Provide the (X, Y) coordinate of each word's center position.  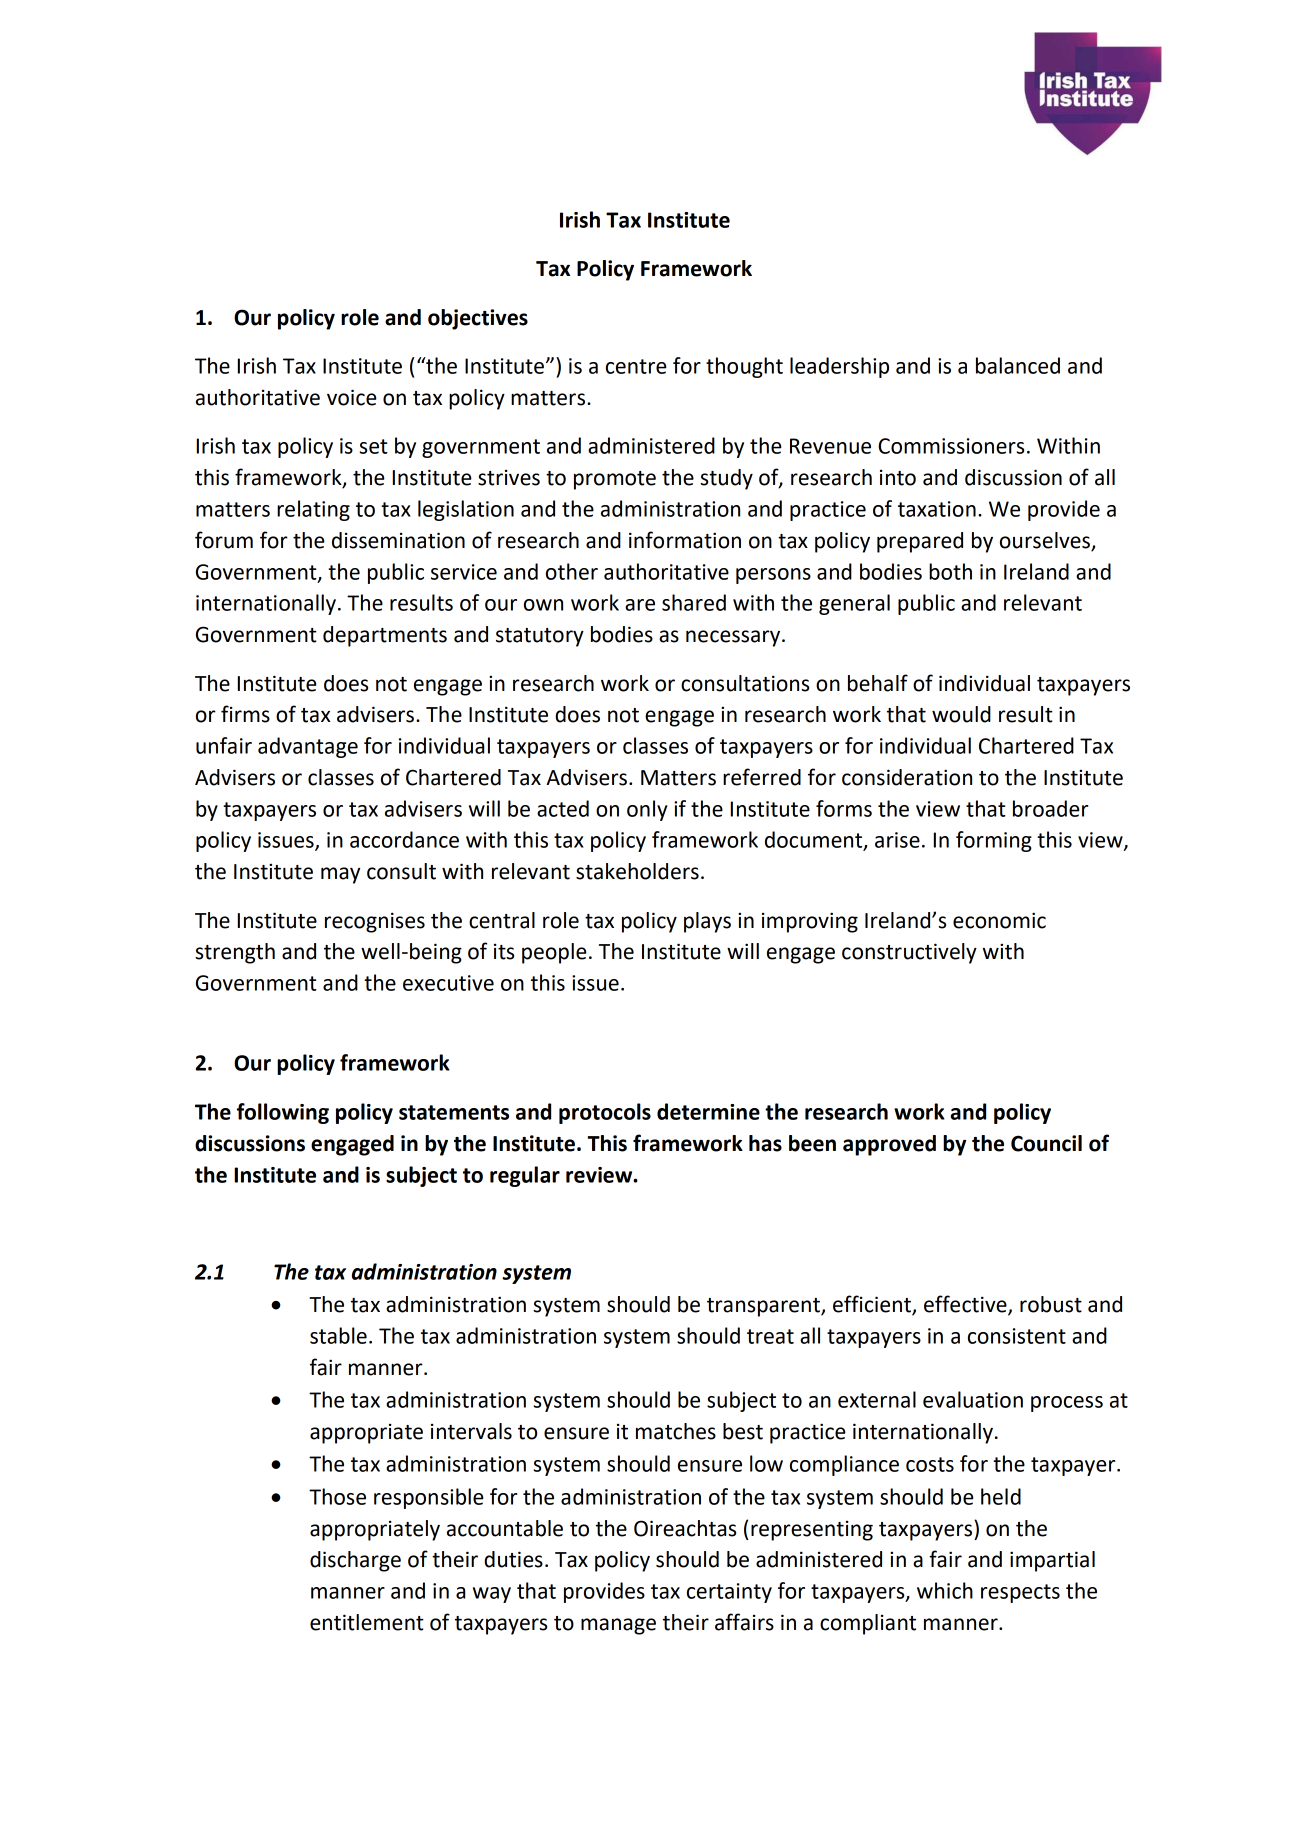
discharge (355, 1561)
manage (618, 1626)
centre (636, 366)
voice (352, 397)
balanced (1018, 365)
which (945, 1590)
